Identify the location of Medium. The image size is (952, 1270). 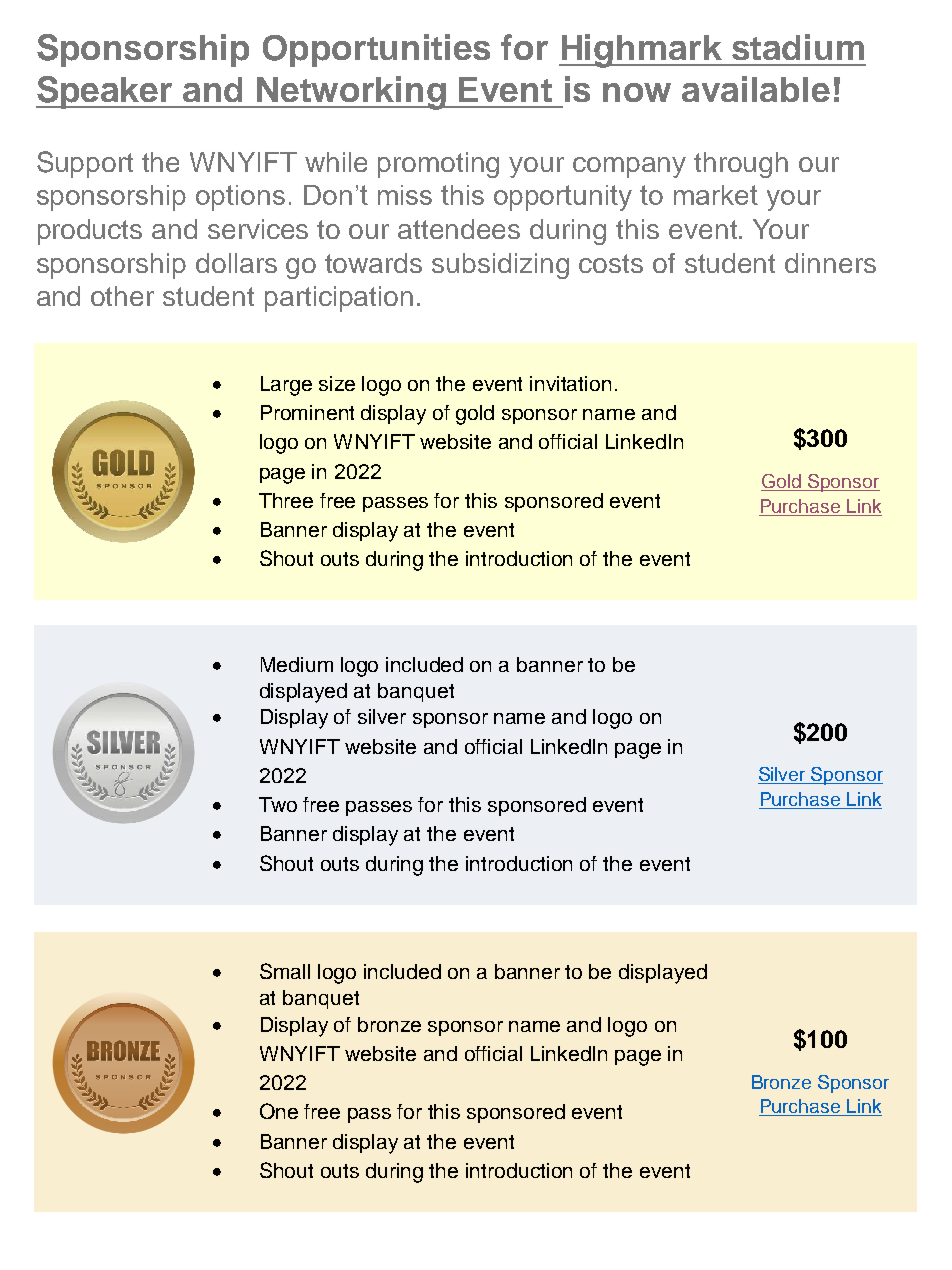
(297, 664).
